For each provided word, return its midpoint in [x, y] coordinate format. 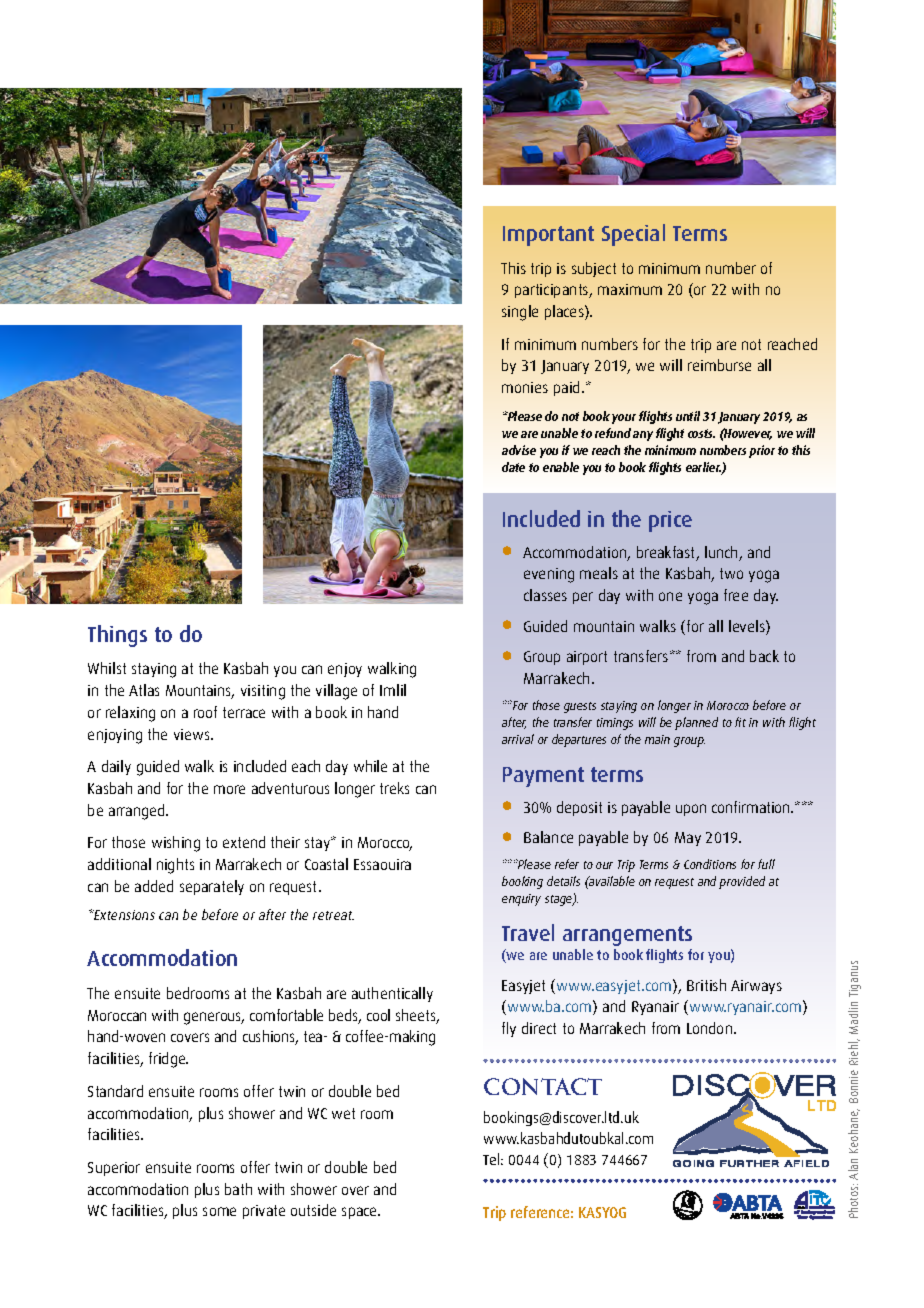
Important [548, 236]
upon [691, 810]
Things [117, 636]
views [193, 734]
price [670, 521]
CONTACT [543, 1086]
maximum [630, 289]
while [370, 766]
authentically [392, 994]
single [520, 313]
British [706, 985]
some [219, 1211]
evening [549, 575]
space [361, 1213]
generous [214, 1018]
